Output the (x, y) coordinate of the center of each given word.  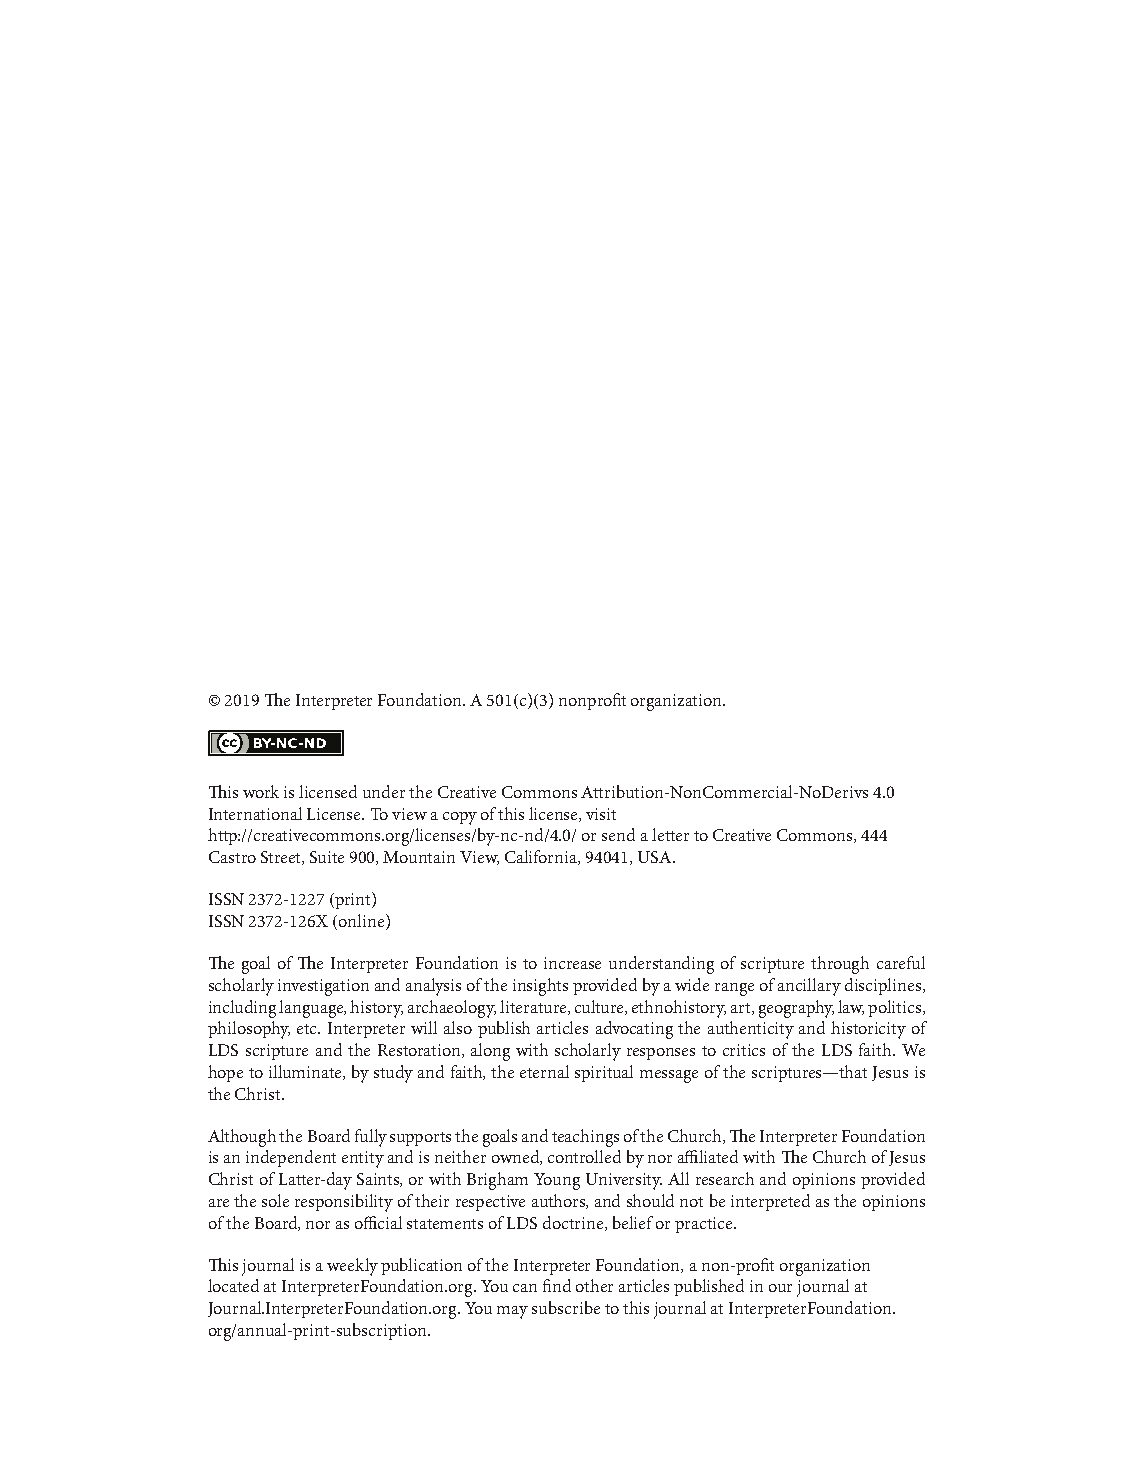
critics (744, 1050)
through (840, 965)
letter (670, 834)
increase (572, 963)
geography (796, 1009)
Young (557, 1181)
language (312, 1009)
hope (225, 1073)
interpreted (770, 1202)
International (255, 813)
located (233, 1285)
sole (275, 1200)
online (363, 922)
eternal (544, 1071)
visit (601, 814)
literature (534, 1007)
